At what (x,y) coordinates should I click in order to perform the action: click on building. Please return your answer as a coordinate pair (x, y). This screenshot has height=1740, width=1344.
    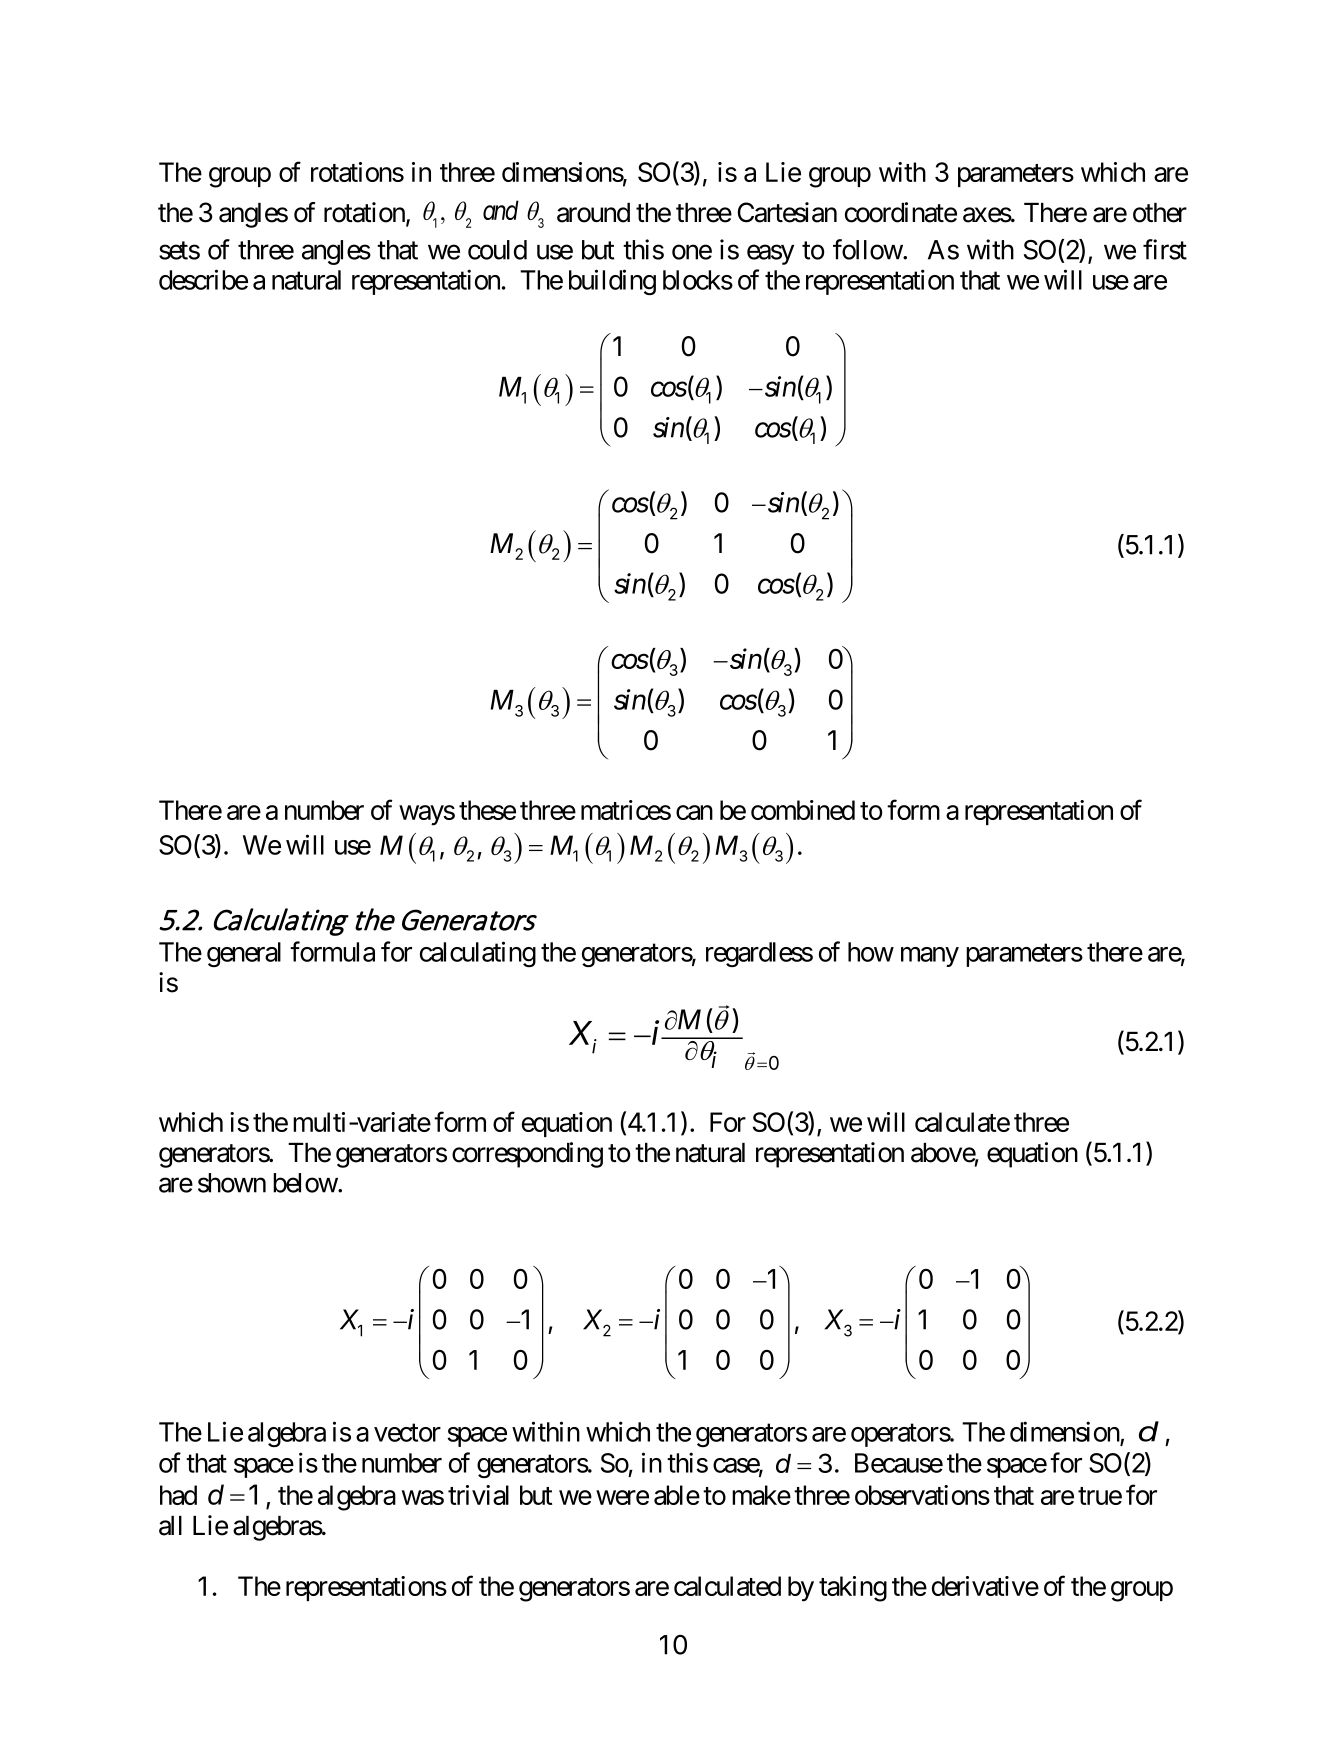
    Looking at the image, I should click on (612, 282).
